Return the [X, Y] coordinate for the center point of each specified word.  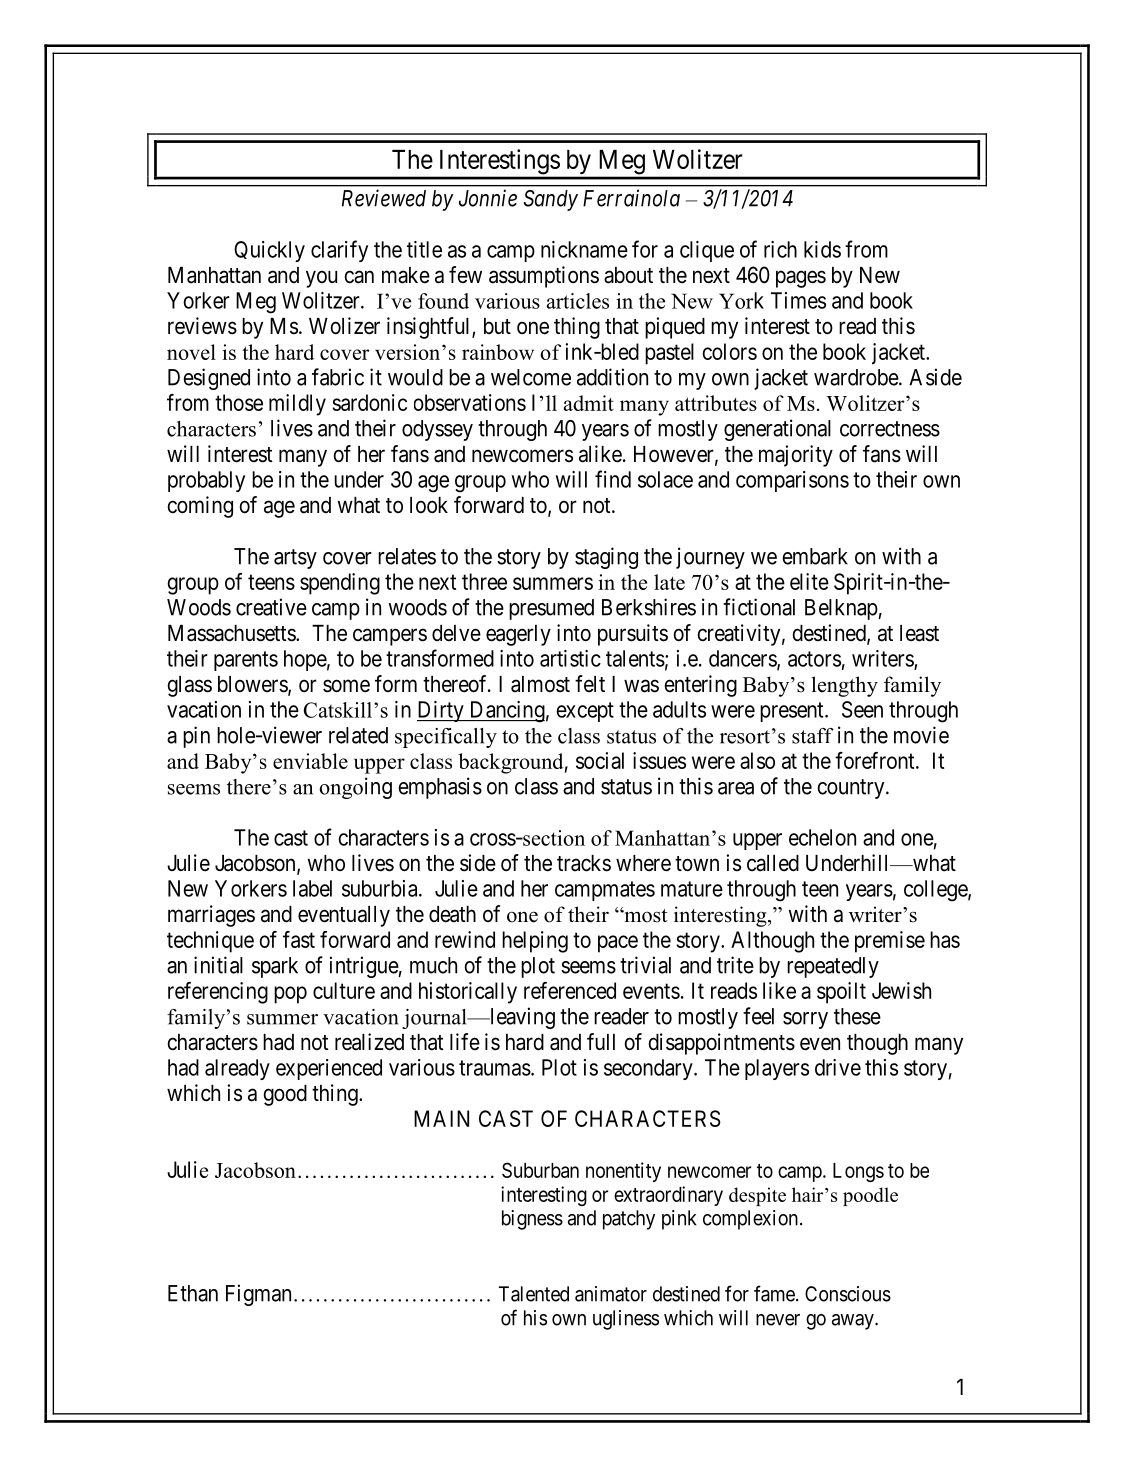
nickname [584, 249]
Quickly [269, 251]
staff [813, 736]
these [857, 1016]
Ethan [193, 1293]
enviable [310, 761]
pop [290, 995]
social [600, 760]
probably [206, 481]
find [613, 479]
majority [796, 456]
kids [822, 249]
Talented [534, 1294]
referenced [570, 990]
